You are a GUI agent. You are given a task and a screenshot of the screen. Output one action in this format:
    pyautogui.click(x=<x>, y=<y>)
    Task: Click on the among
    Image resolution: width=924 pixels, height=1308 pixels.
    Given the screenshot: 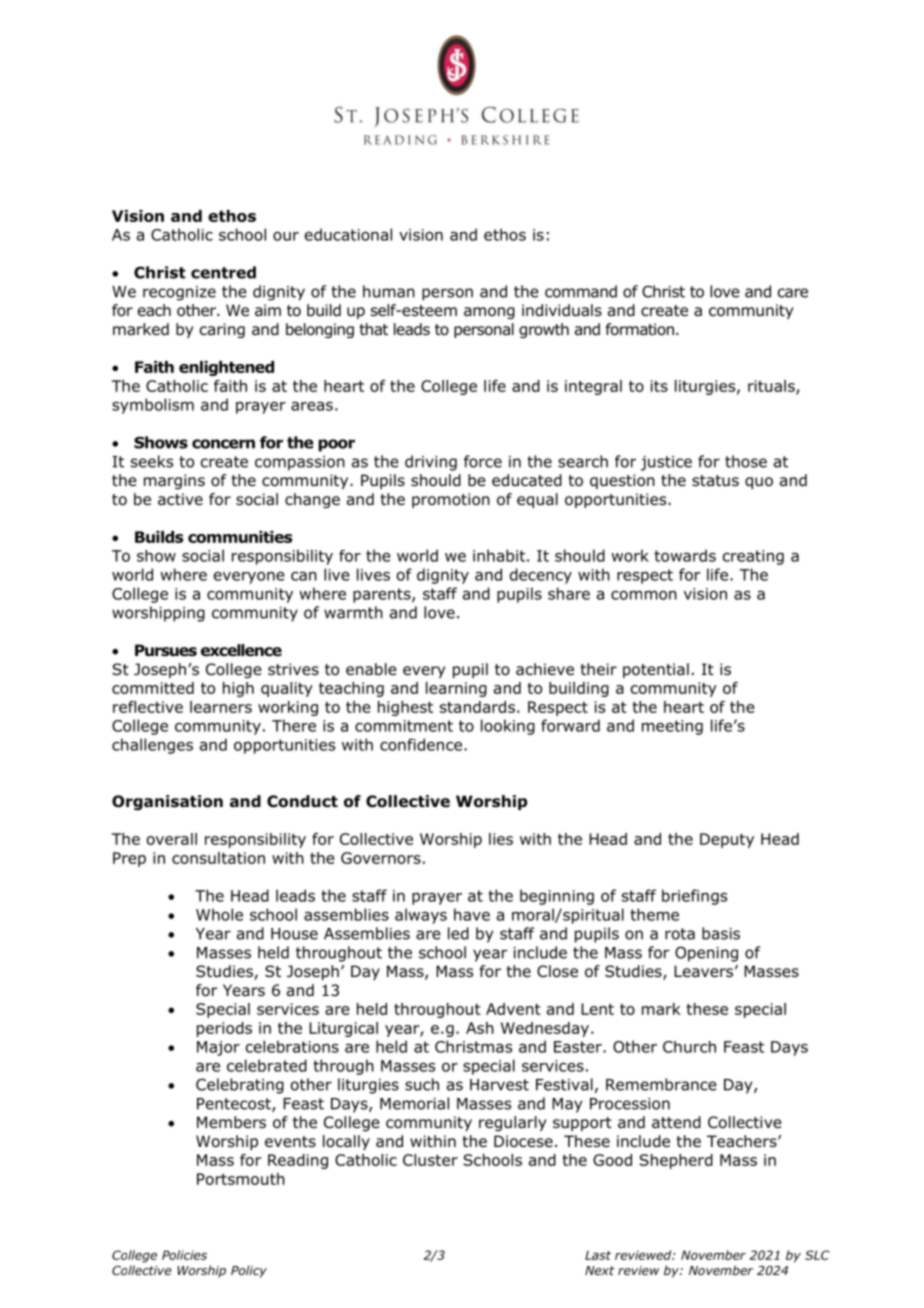 What is the action you would take?
    pyautogui.click(x=489, y=313)
